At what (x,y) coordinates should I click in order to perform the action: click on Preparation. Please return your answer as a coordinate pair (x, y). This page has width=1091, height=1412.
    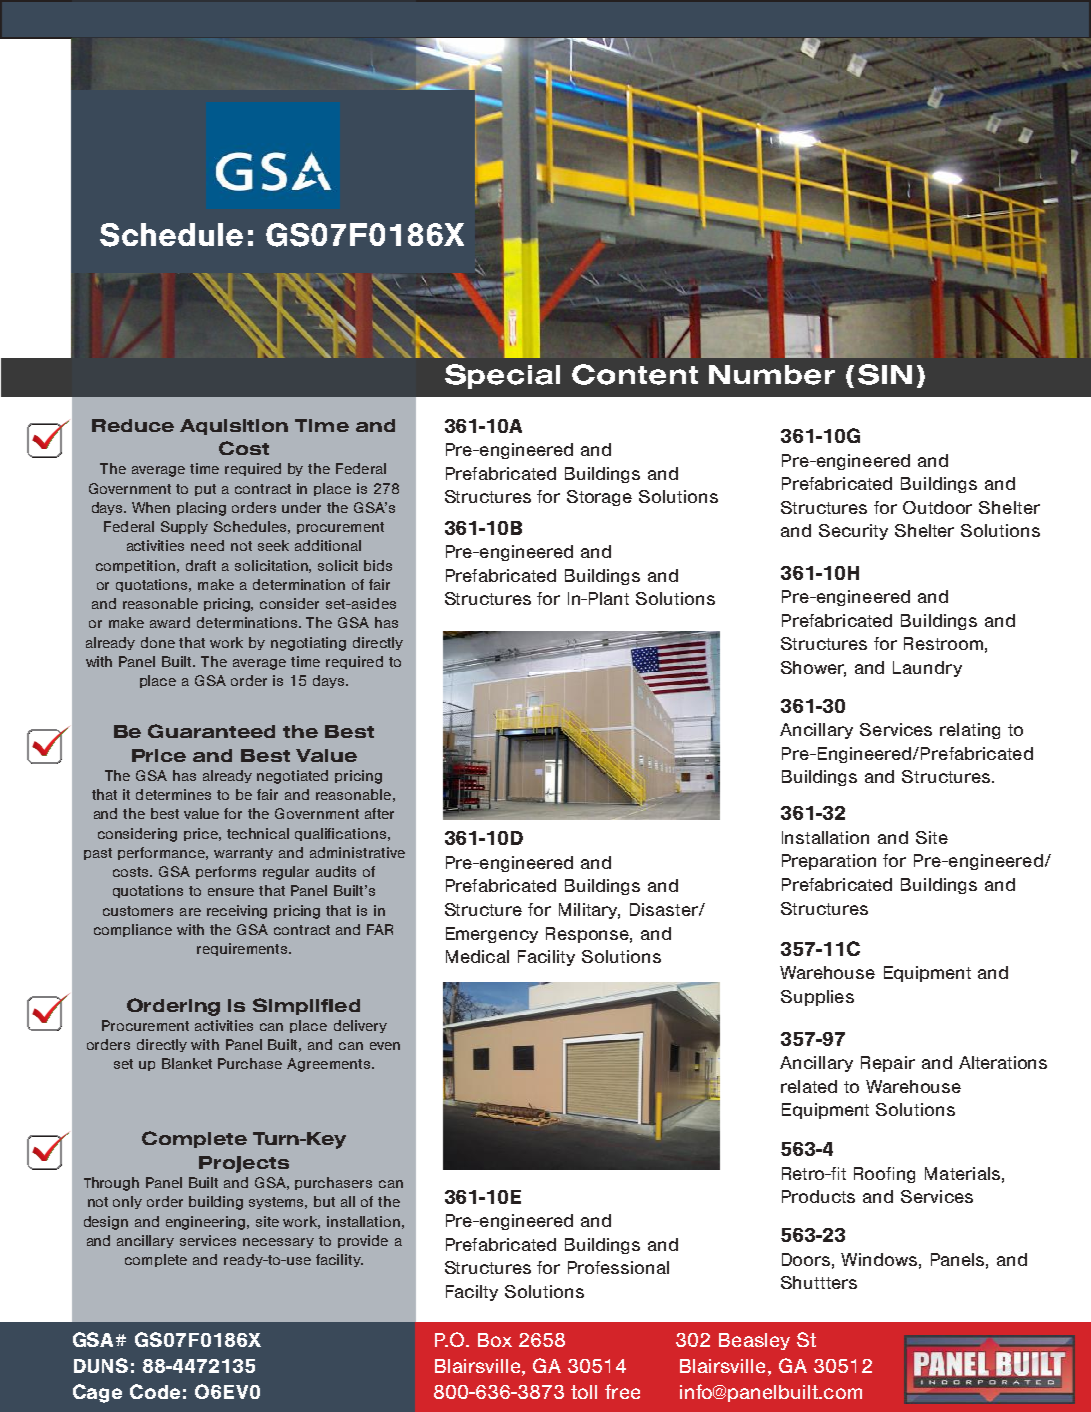
    Looking at the image, I should click on (829, 862).
